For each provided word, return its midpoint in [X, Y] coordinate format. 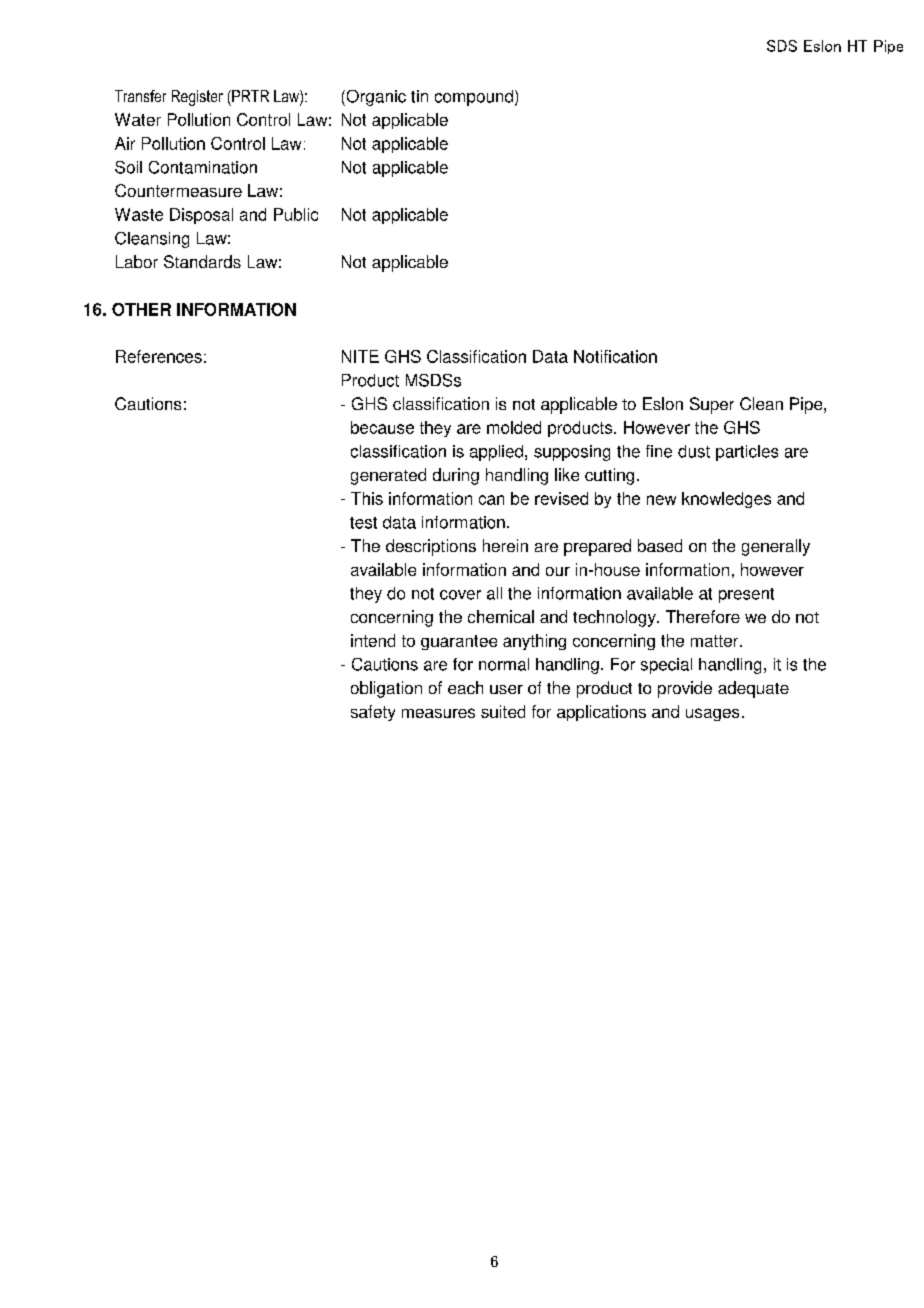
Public [296, 214]
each [465, 687]
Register [197, 98]
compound [474, 98]
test [363, 523]
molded [514, 427]
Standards [202, 261]
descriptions [431, 547]
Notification [615, 356]
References [159, 356]
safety [373, 713]
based [660, 545]
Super [712, 405]
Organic [375, 98]
